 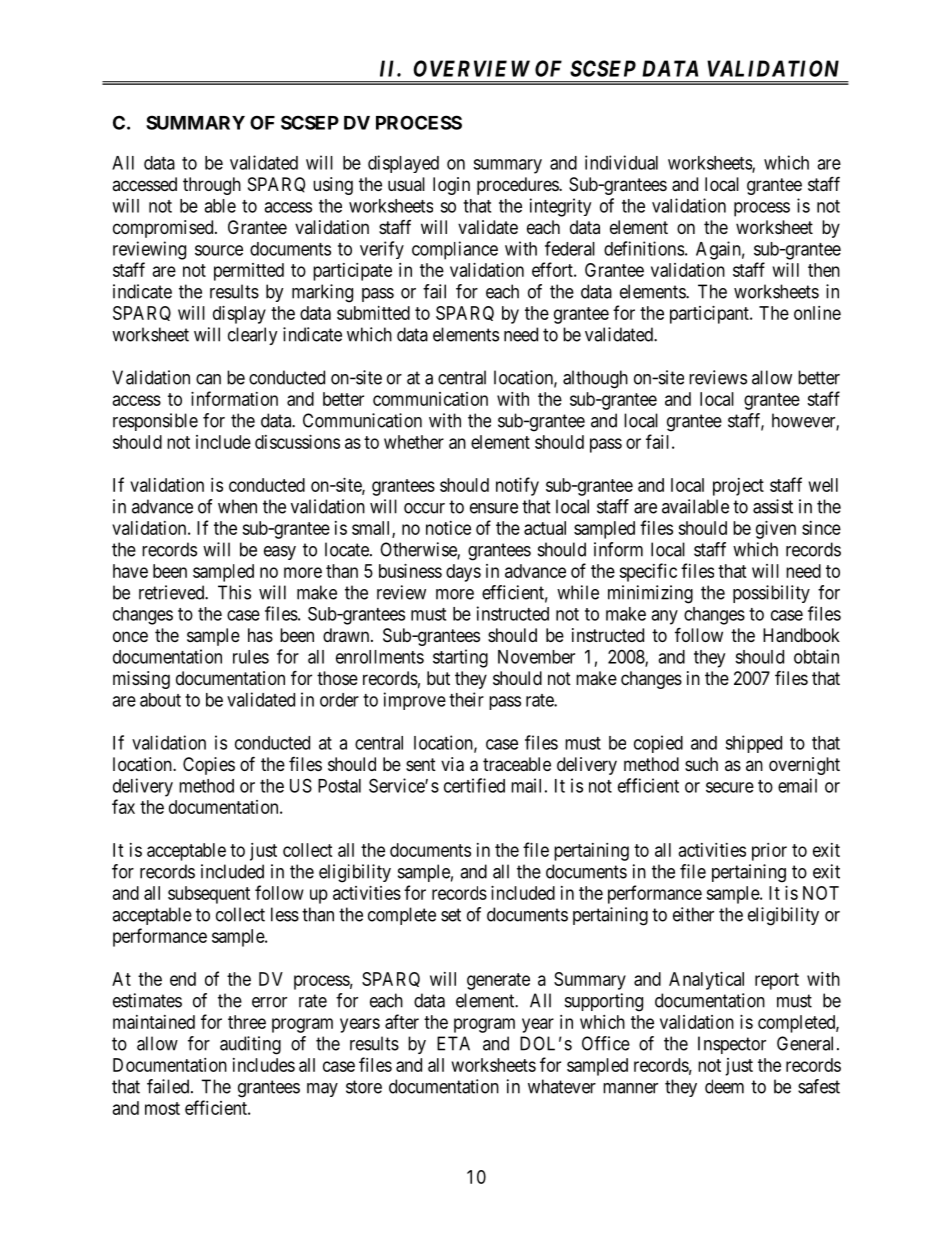 What do you see at coordinates (212, 186) in the screenshot?
I see `through` at bounding box center [212, 186].
